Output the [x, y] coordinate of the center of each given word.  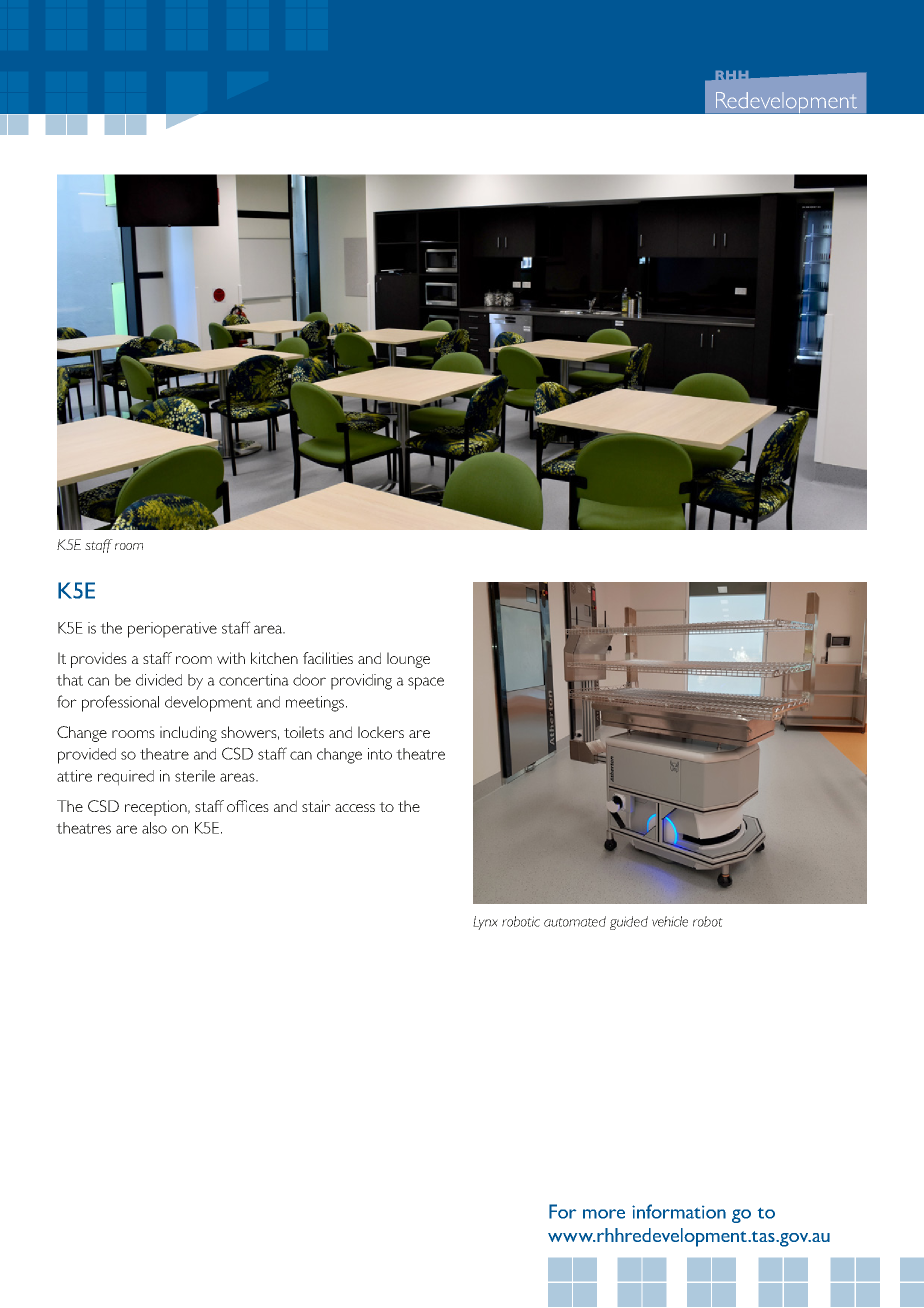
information [679, 1211]
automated [575, 921]
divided [159, 680]
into [380, 754]
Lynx [485, 923]
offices [248, 806]
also [154, 828]
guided [629, 923]
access [355, 808]
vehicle [670, 921]
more [604, 1214]
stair [316, 806]
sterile [195, 776]
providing [361, 682]
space [426, 683]
